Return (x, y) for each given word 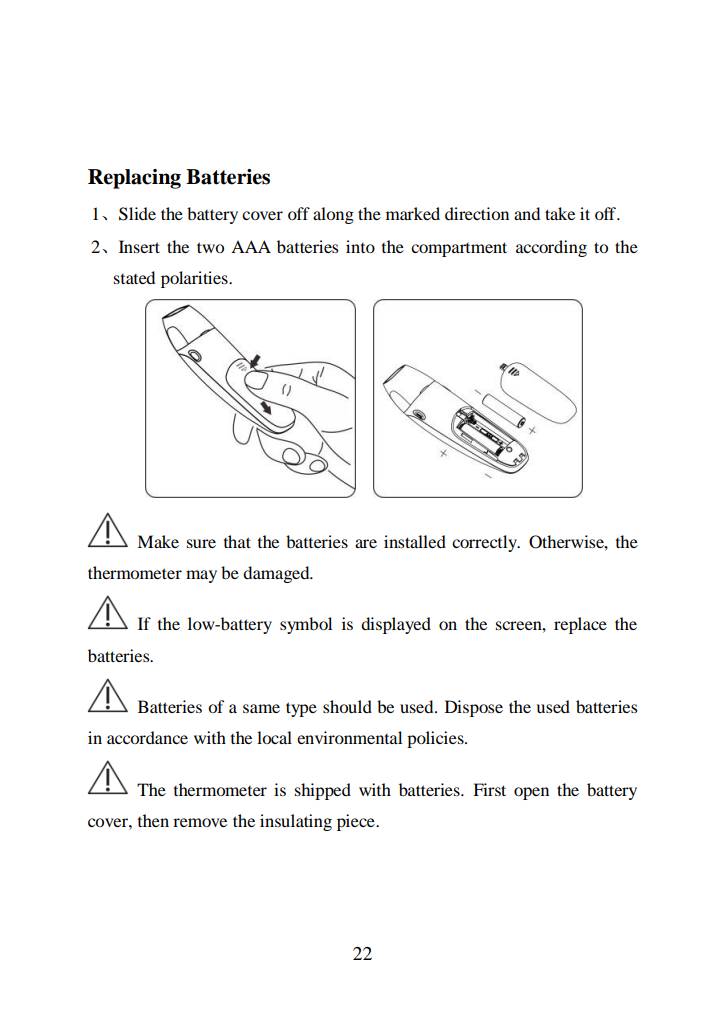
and (527, 213)
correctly (486, 543)
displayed (396, 625)
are (366, 543)
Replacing (134, 179)
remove (200, 822)
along (333, 215)
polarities (195, 279)
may (201, 576)
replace (580, 625)
